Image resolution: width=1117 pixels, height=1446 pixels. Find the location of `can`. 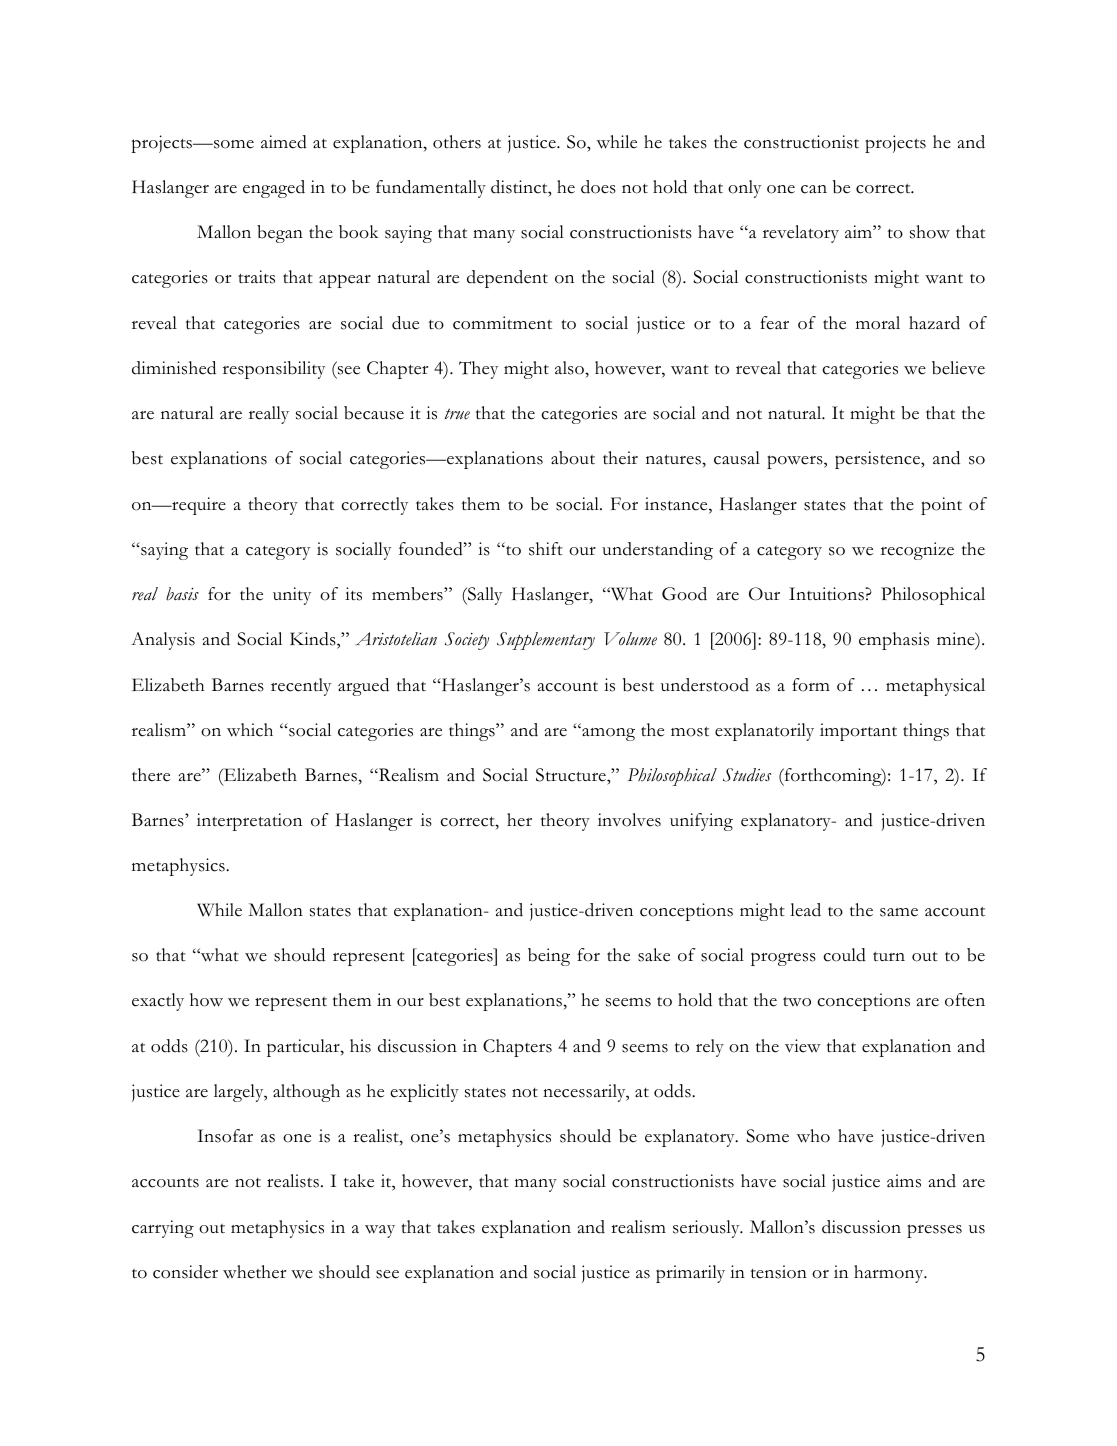

can is located at coordinates (814, 189).
